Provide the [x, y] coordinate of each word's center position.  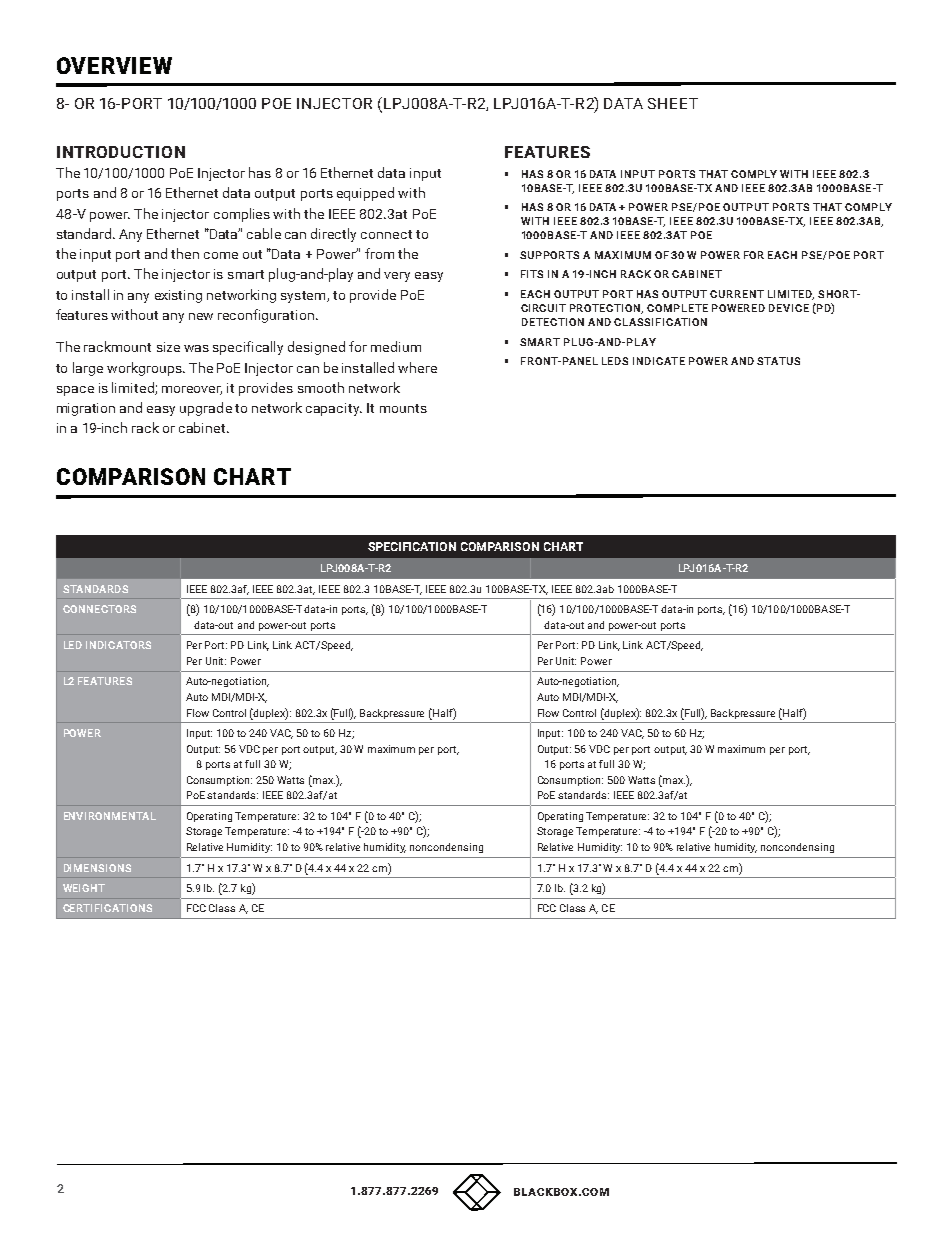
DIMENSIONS [97, 868]
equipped [365, 194]
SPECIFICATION [412, 546]
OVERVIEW [114, 65]
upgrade [206, 409]
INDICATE [659, 361]
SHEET [673, 103]
